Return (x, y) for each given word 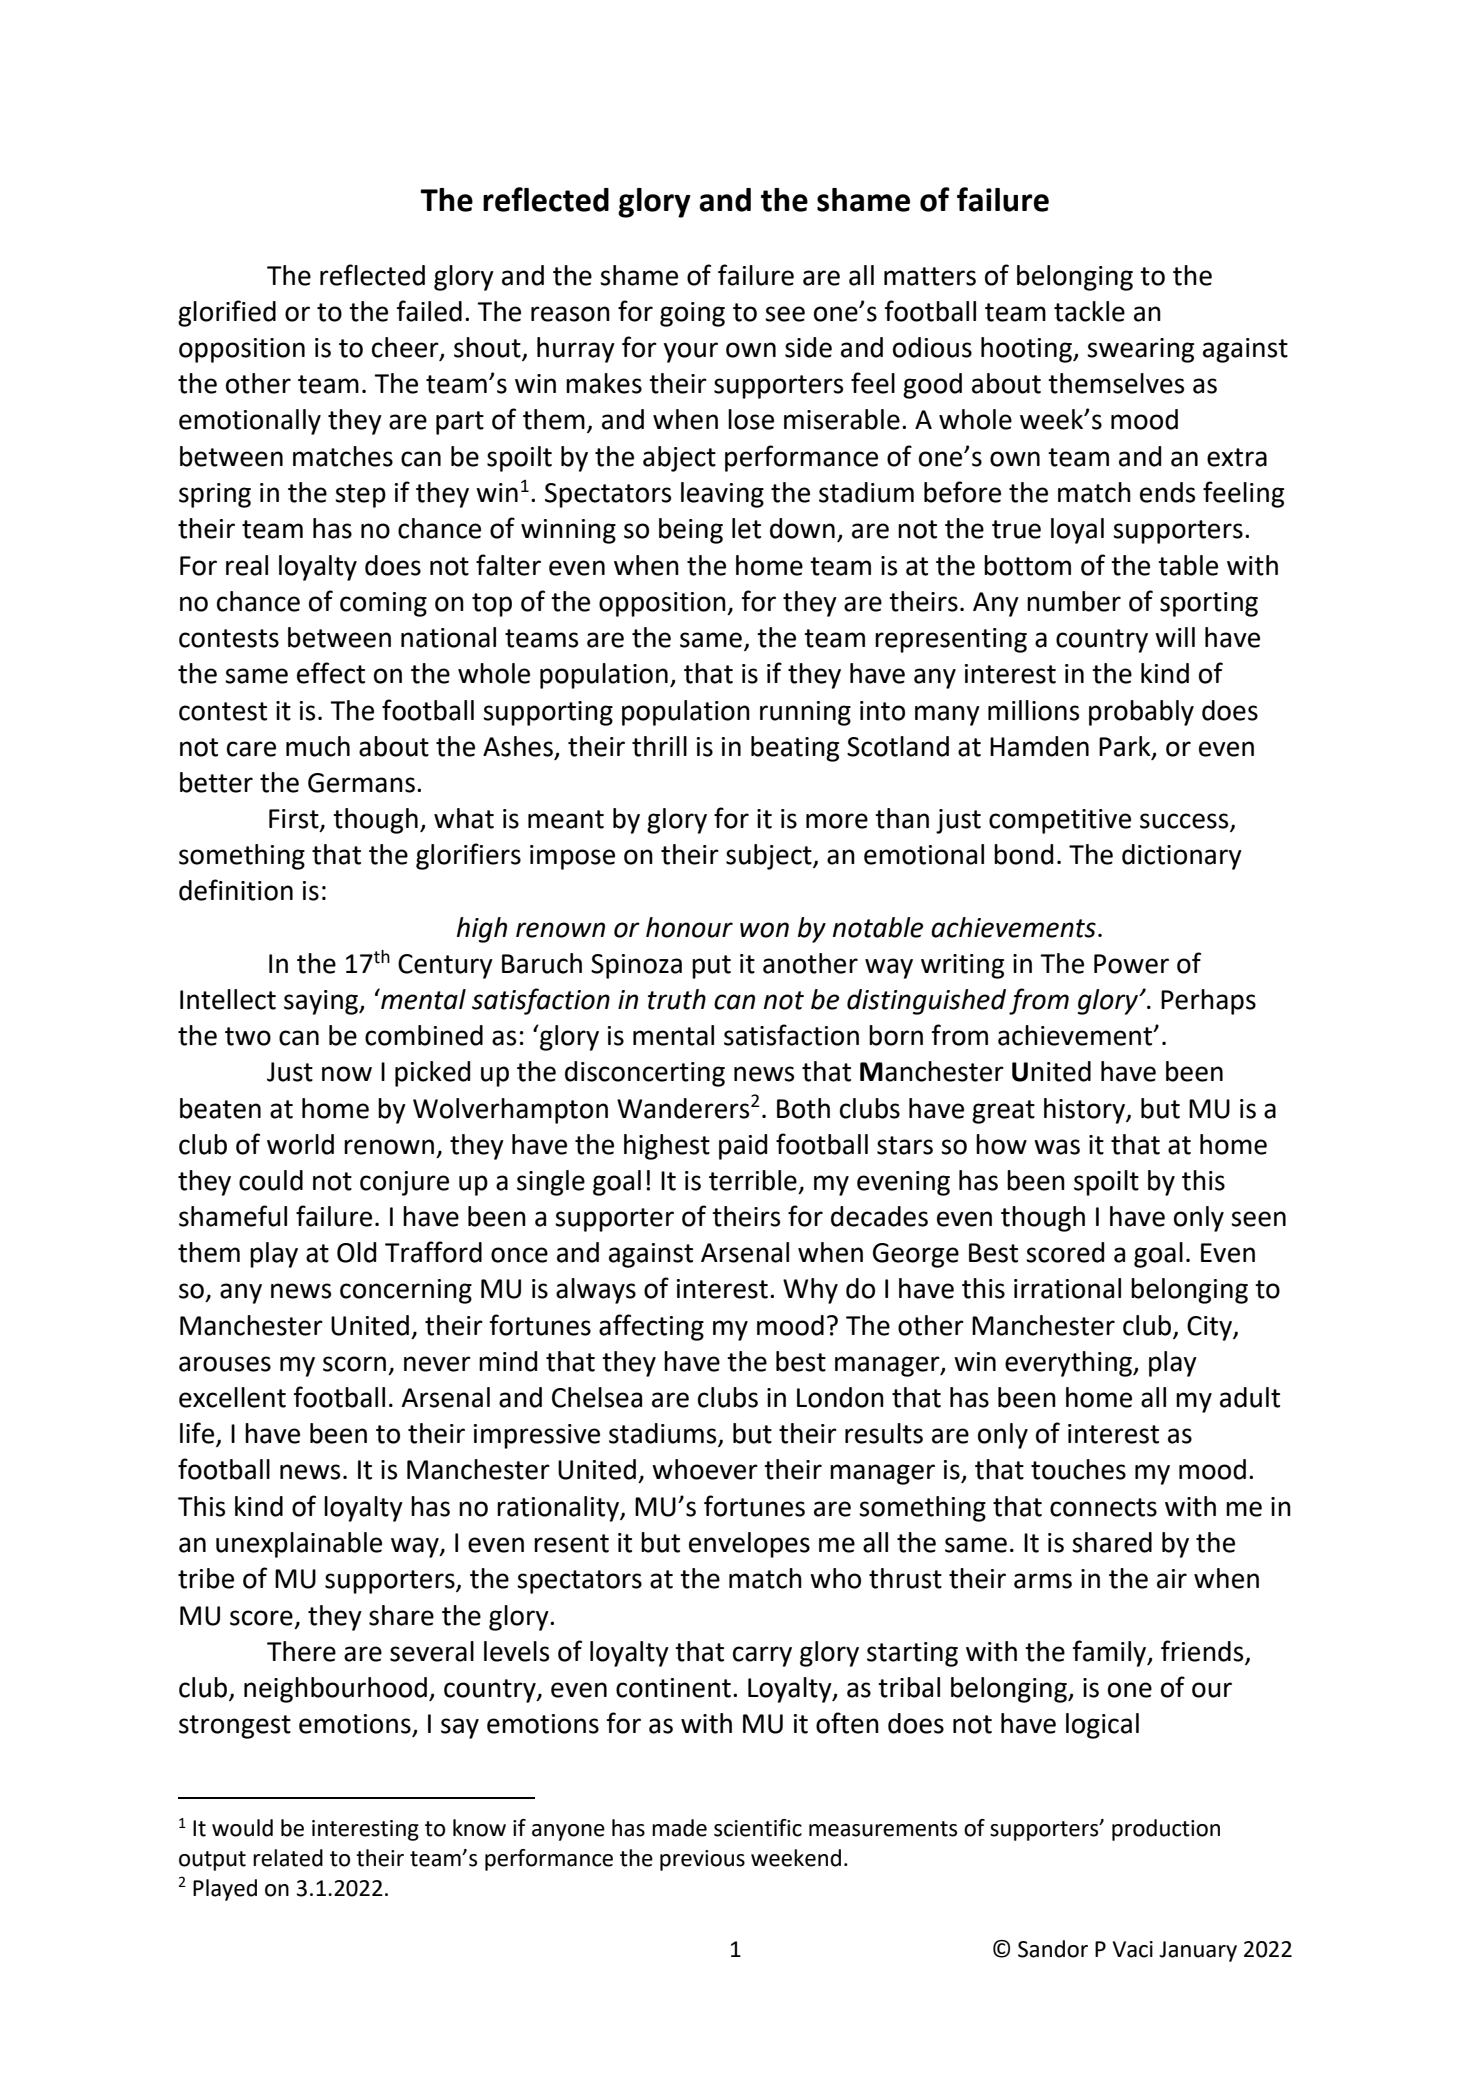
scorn (354, 1364)
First (295, 820)
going (692, 314)
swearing (1140, 350)
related (288, 1858)
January (1198, 1951)
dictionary (1182, 857)
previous (702, 1860)
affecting (651, 1327)
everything (1070, 1364)
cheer (406, 348)
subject (770, 857)
